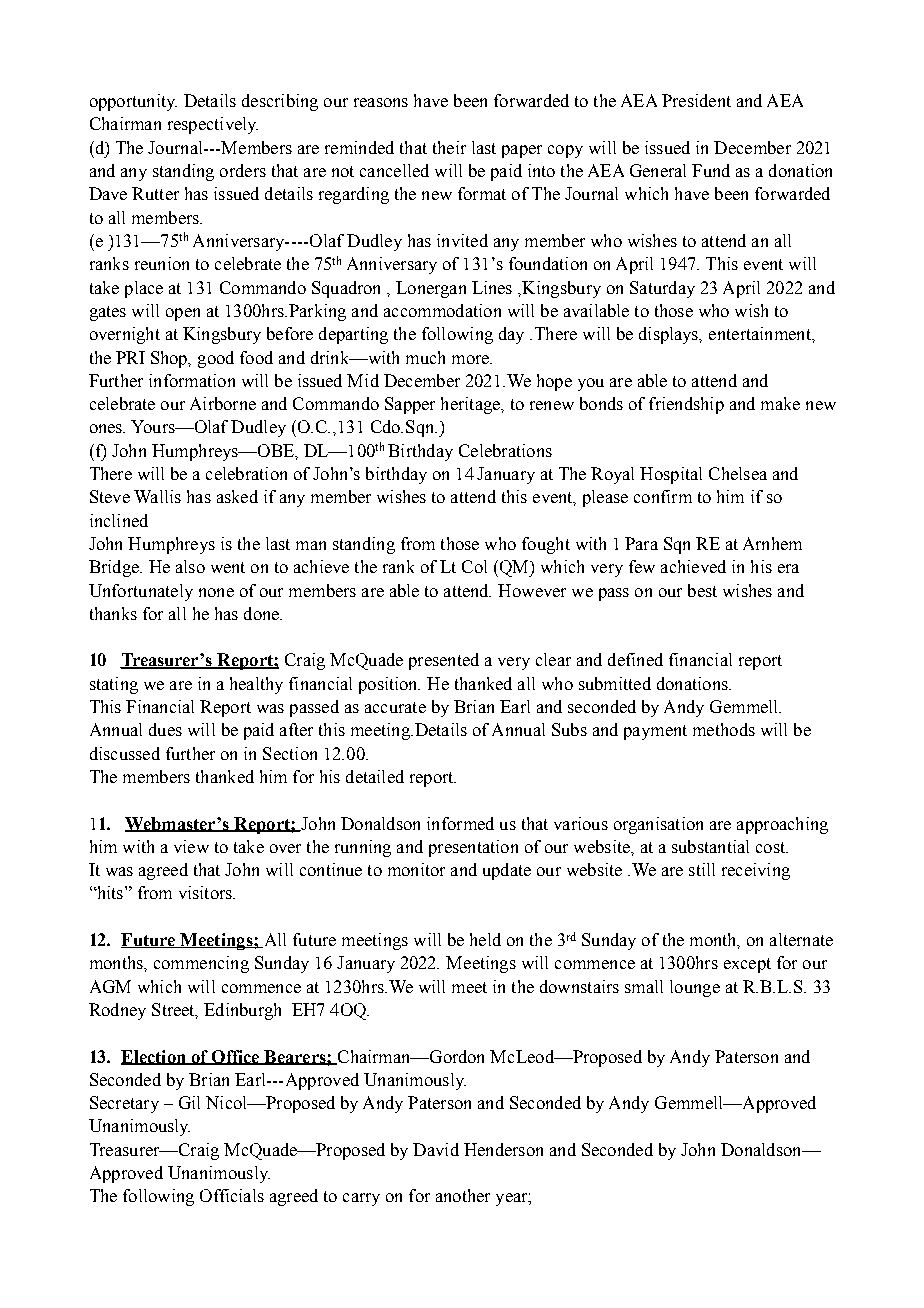 The height and width of the screenshot is (1308, 924). Describe the element at coordinates (696, 100) in the screenshot. I see `President` at that location.
